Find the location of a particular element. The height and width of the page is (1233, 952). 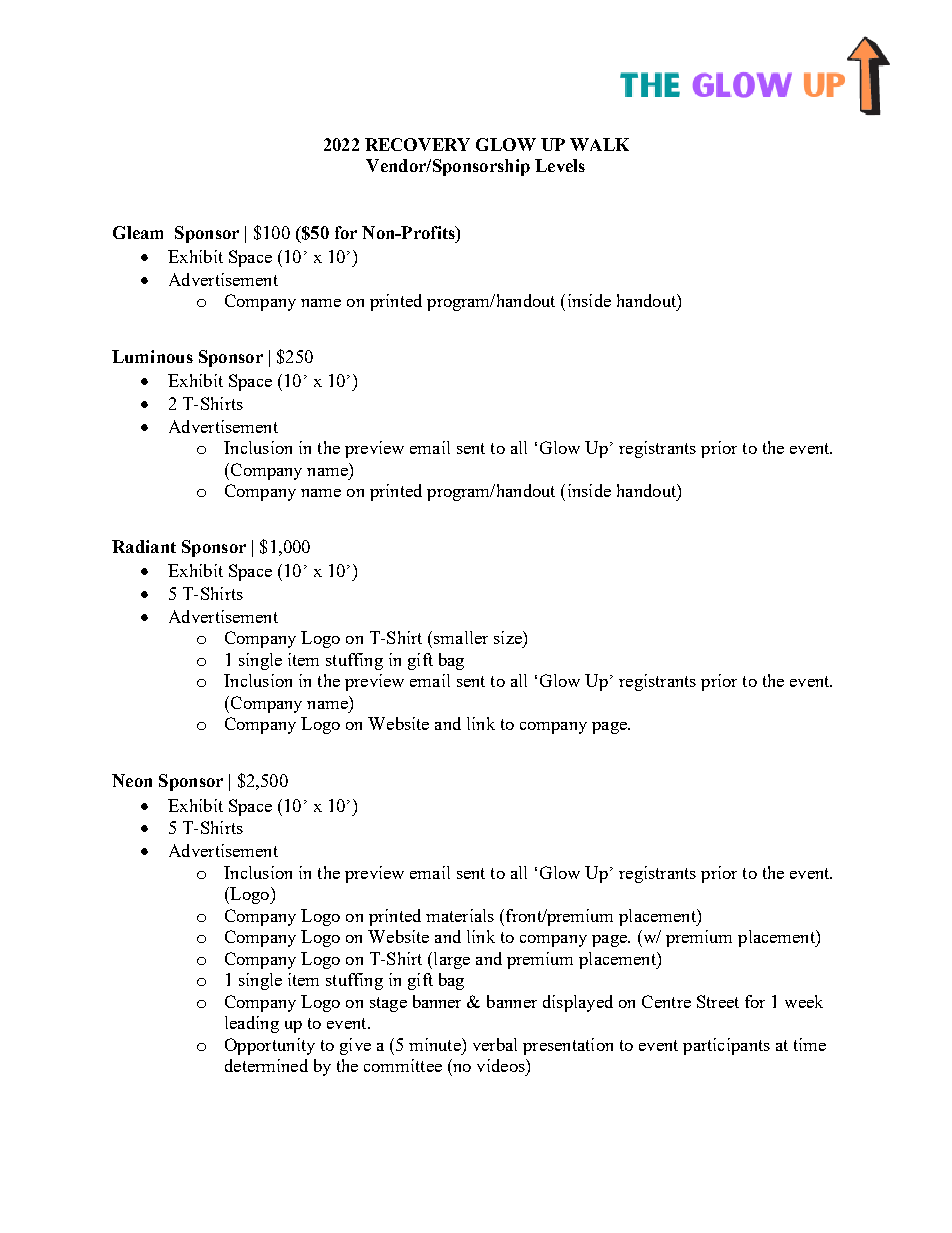

Radiant is located at coordinates (144, 546).
